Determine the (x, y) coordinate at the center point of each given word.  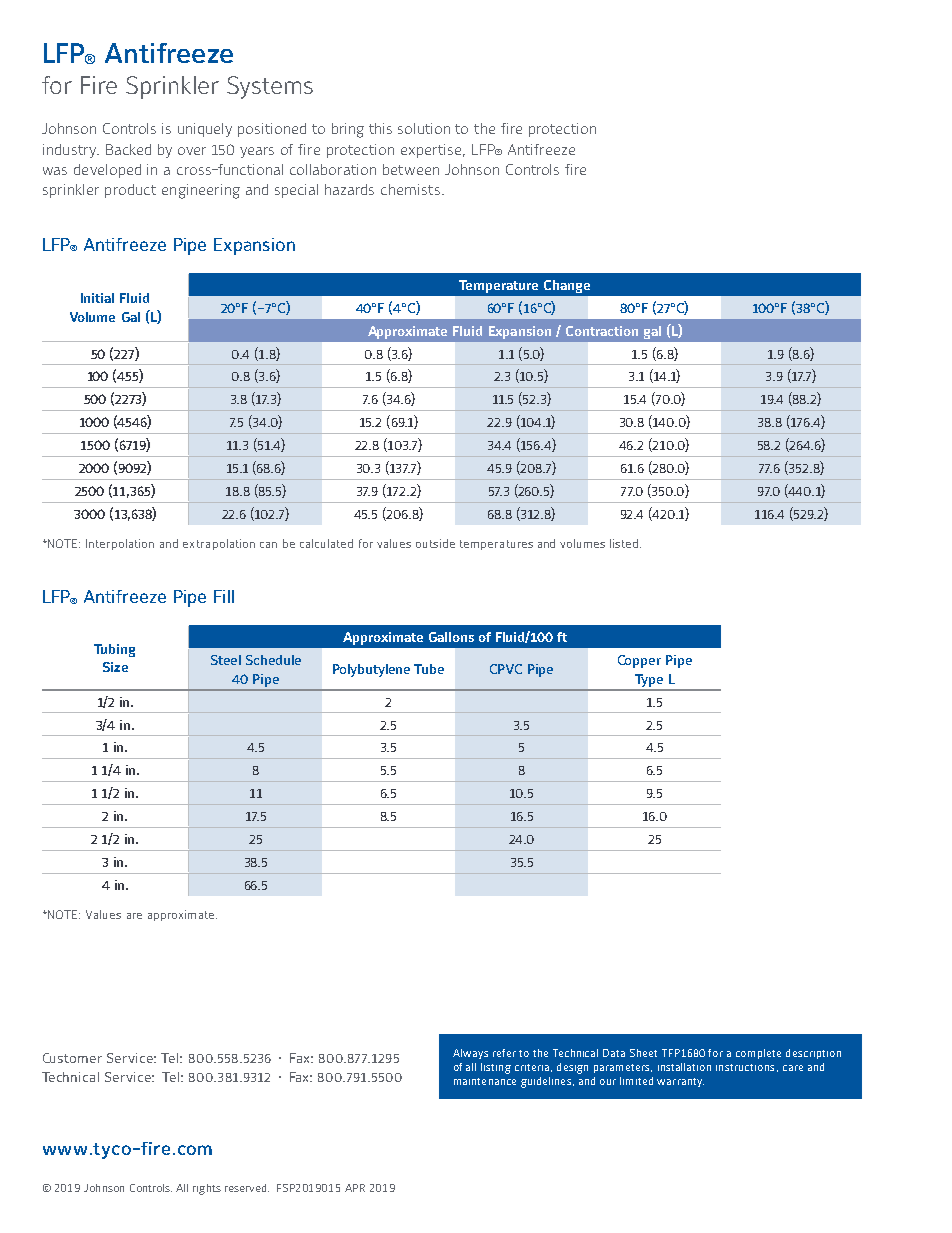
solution (424, 128)
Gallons (451, 637)
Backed (128, 149)
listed (625, 543)
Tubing (114, 650)
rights (207, 1189)
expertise (433, 151)
